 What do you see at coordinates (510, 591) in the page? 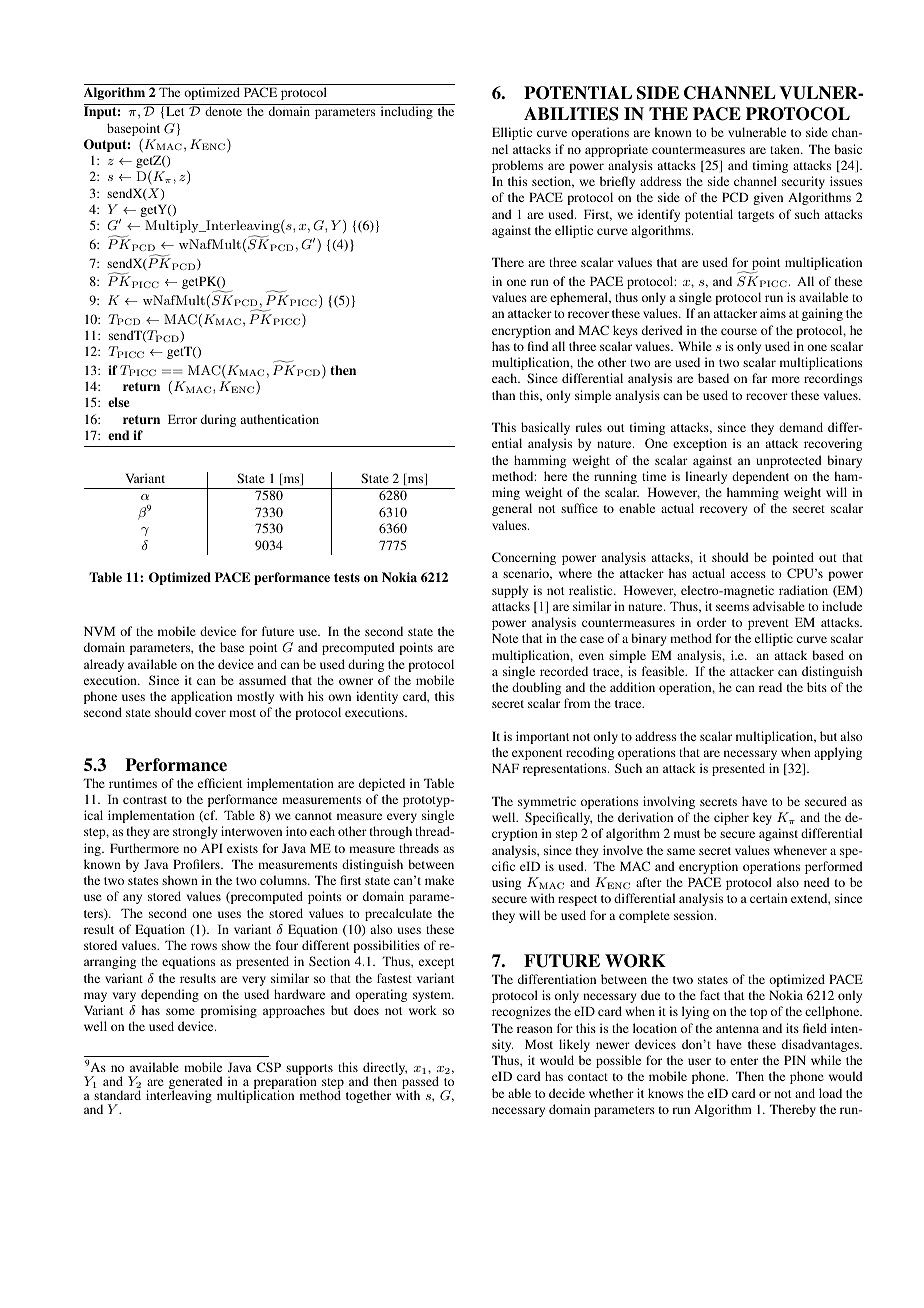
I see `supply` at bounding box center [510, 591].
